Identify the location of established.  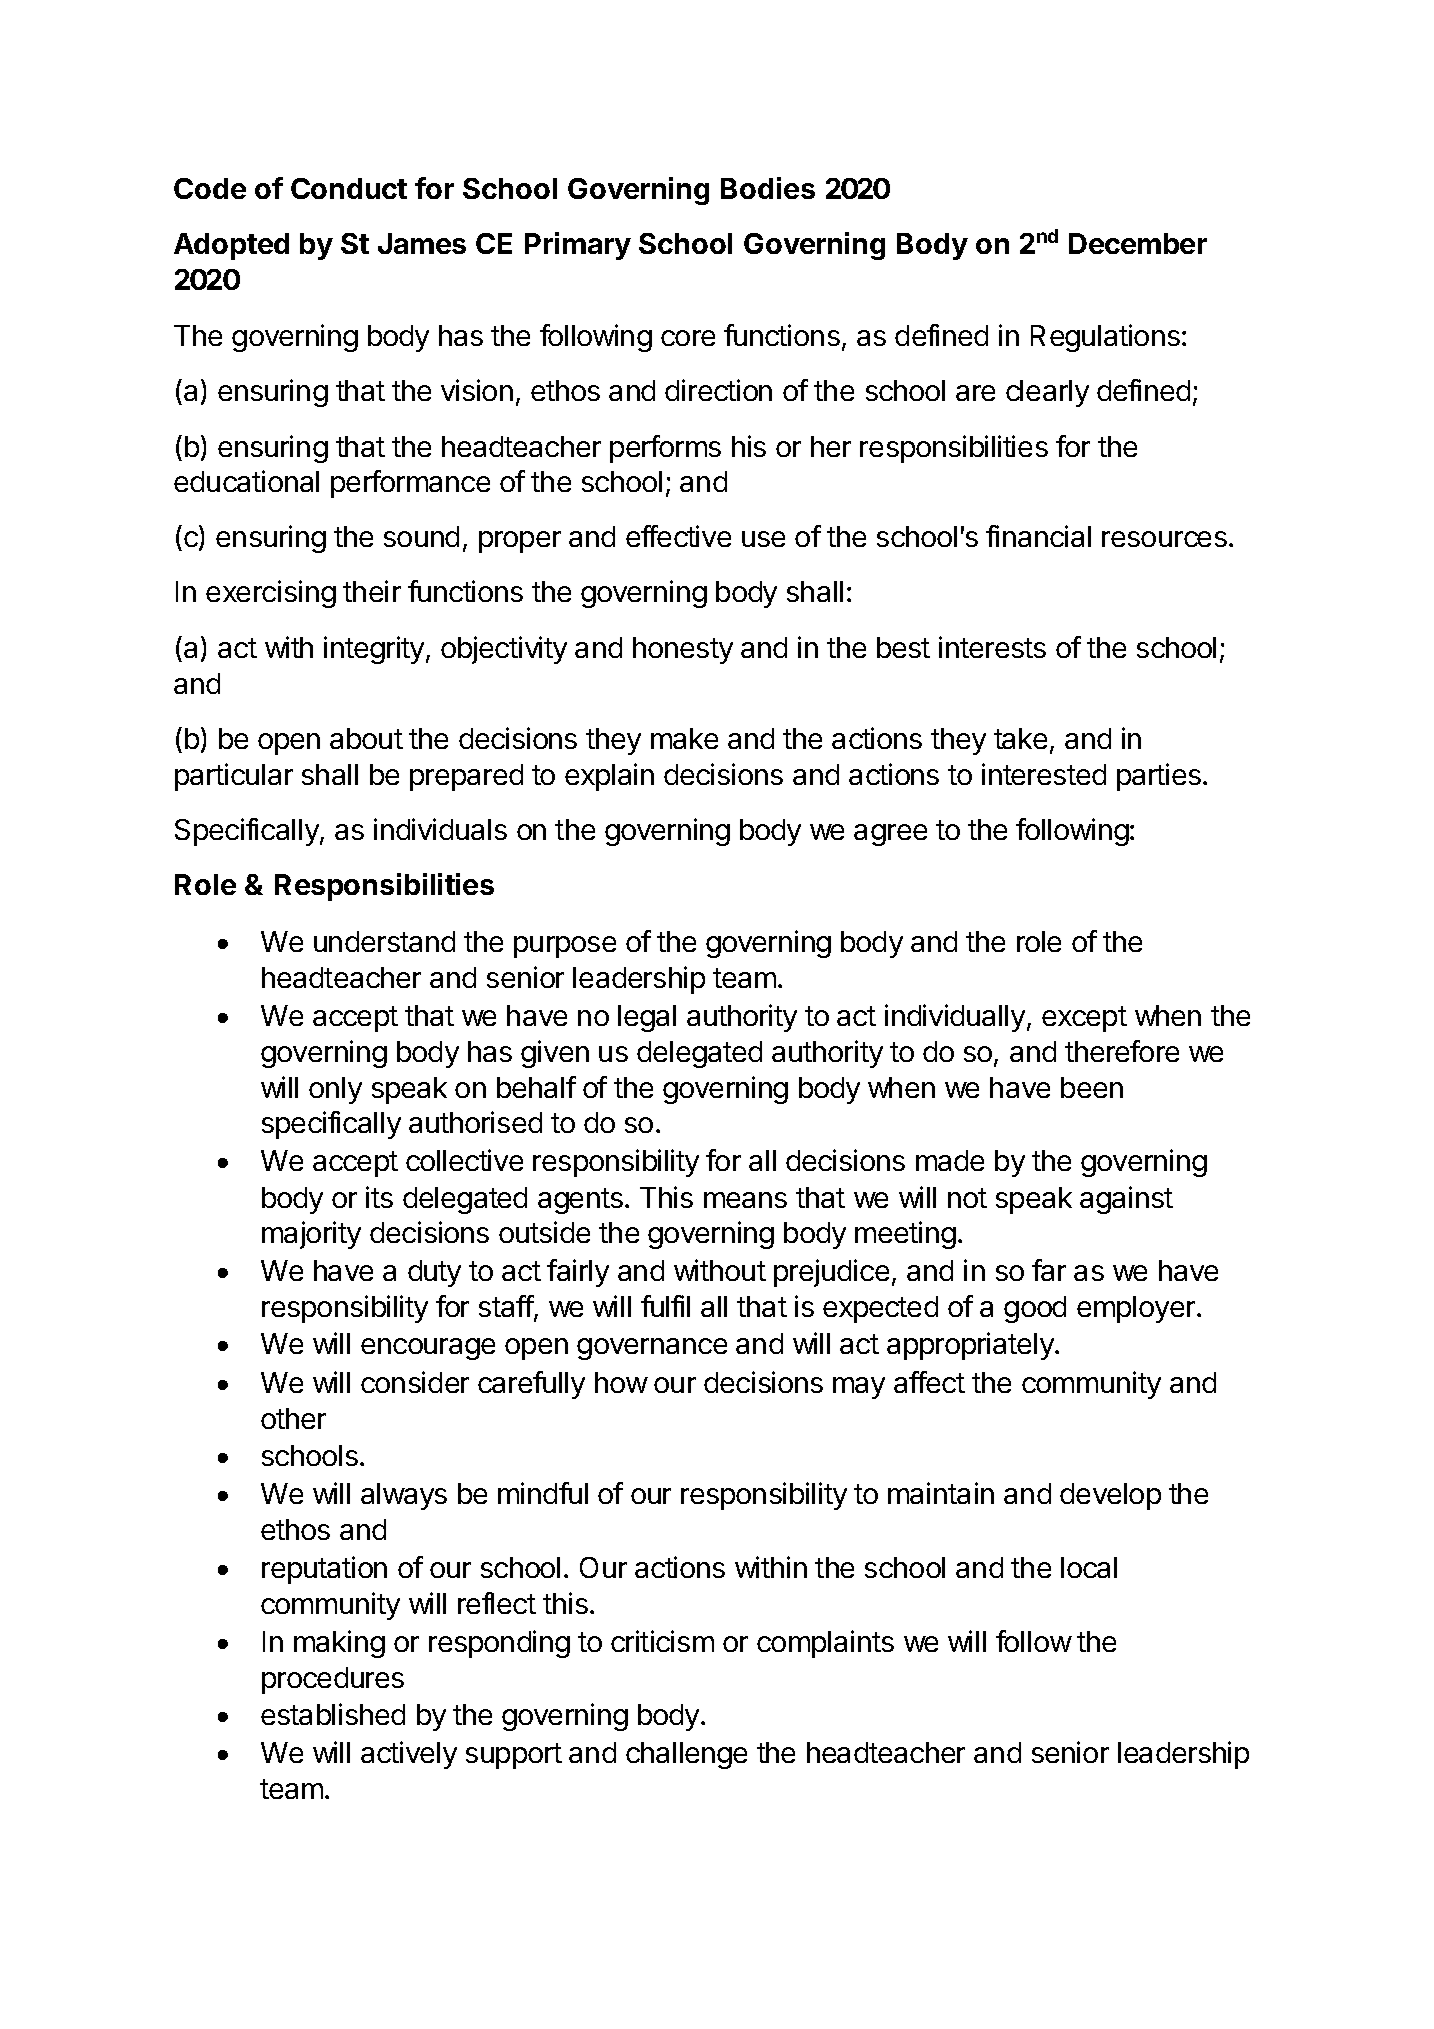
(333, 1714).
